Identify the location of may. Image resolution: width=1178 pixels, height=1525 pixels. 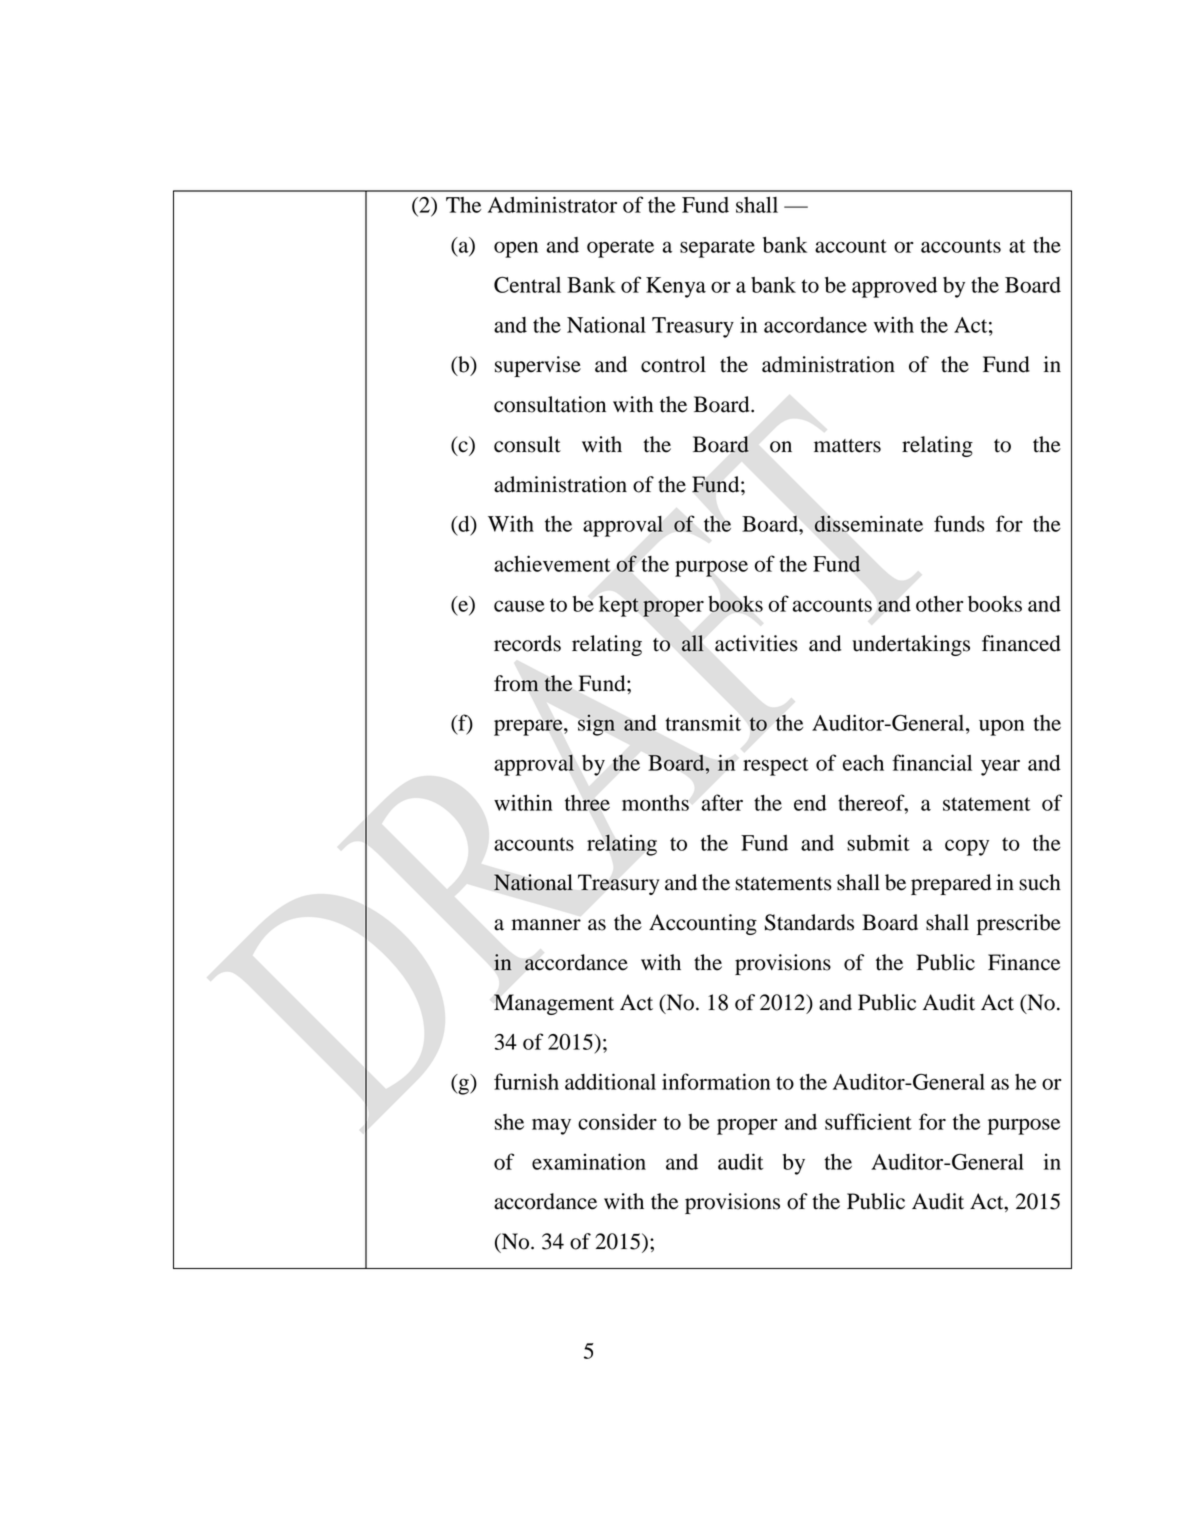
(551, 1126).
